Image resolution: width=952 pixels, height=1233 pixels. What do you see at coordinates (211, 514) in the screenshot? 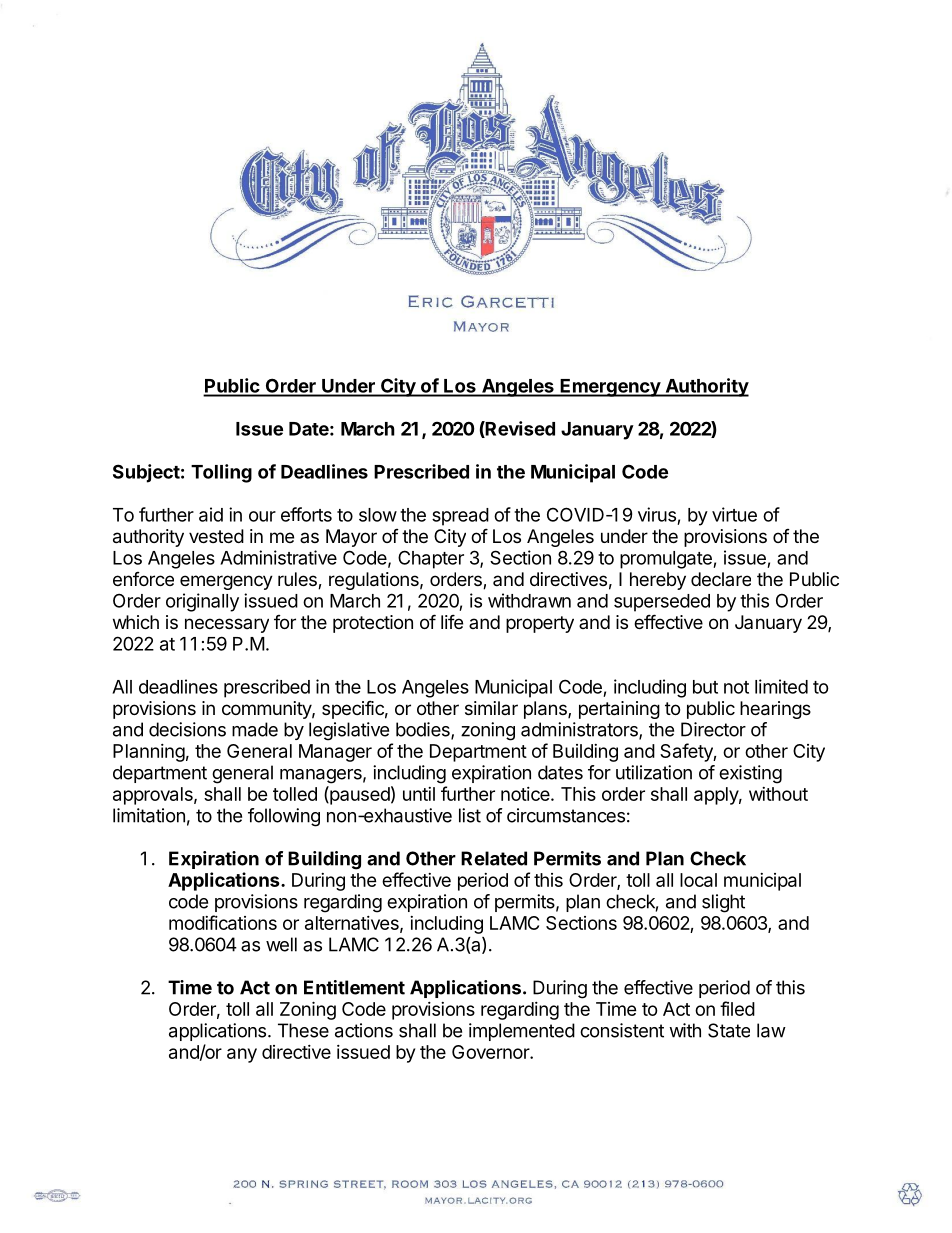
I see `aid` at bounding box center [211, 514].
